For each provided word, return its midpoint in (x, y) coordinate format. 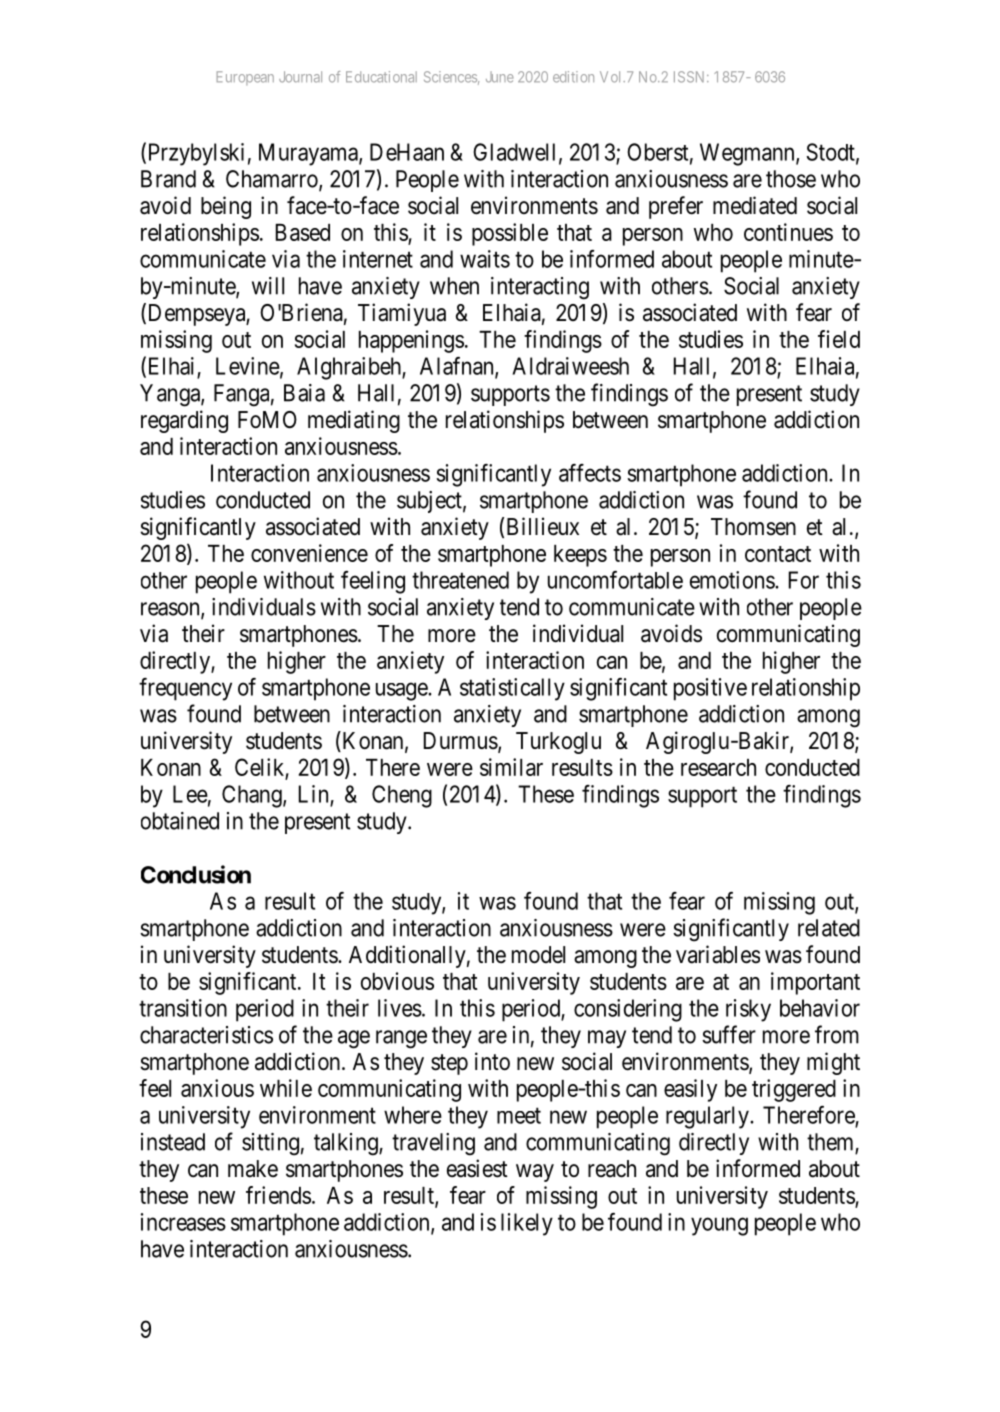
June (500, 77)
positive (710, 689)
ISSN (691, 77)
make (253, 1169)
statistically (512, 689)
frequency (185, 689)
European (245, 78)
